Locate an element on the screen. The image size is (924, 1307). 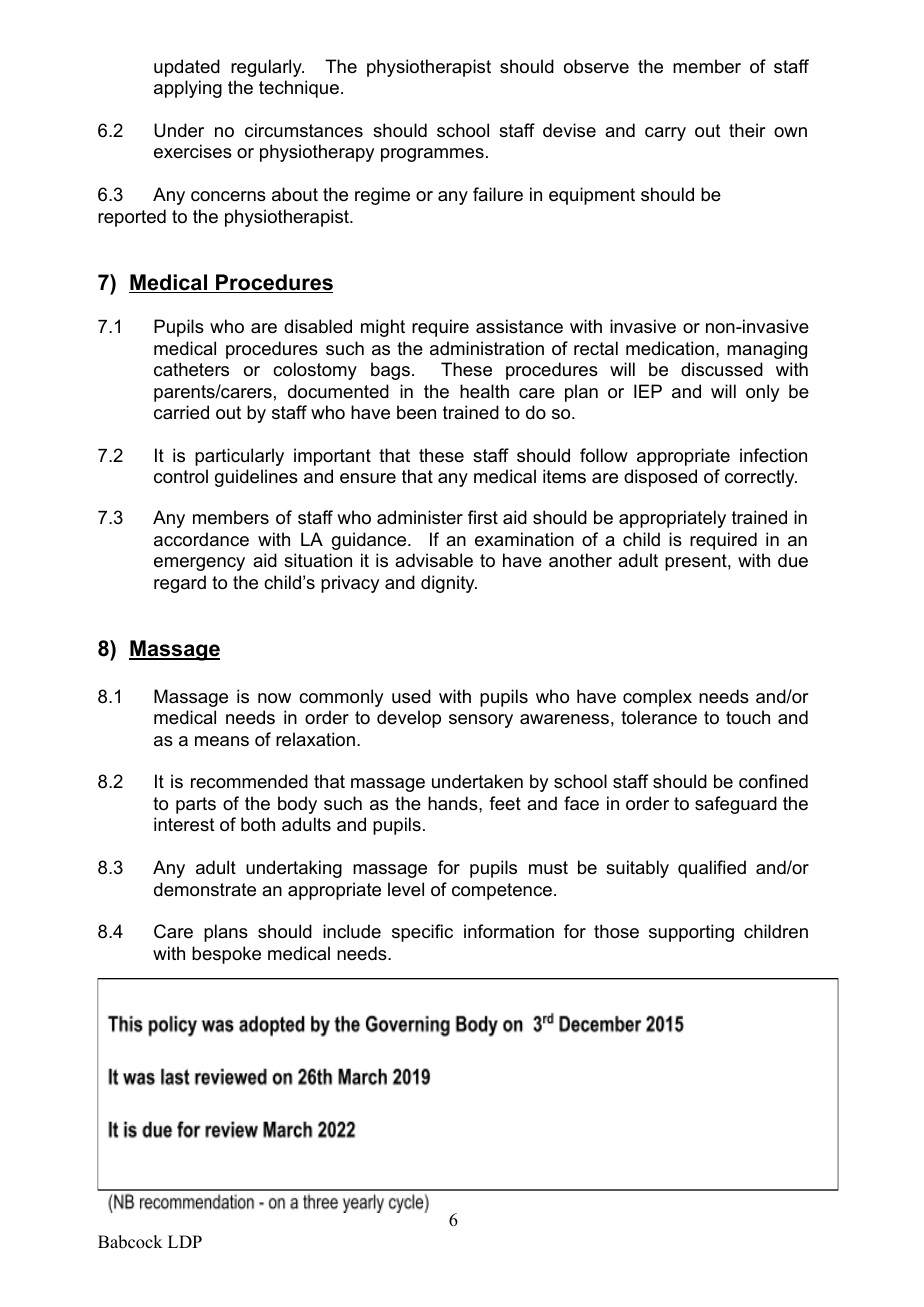
applying is located at coordinates (188, 89).
